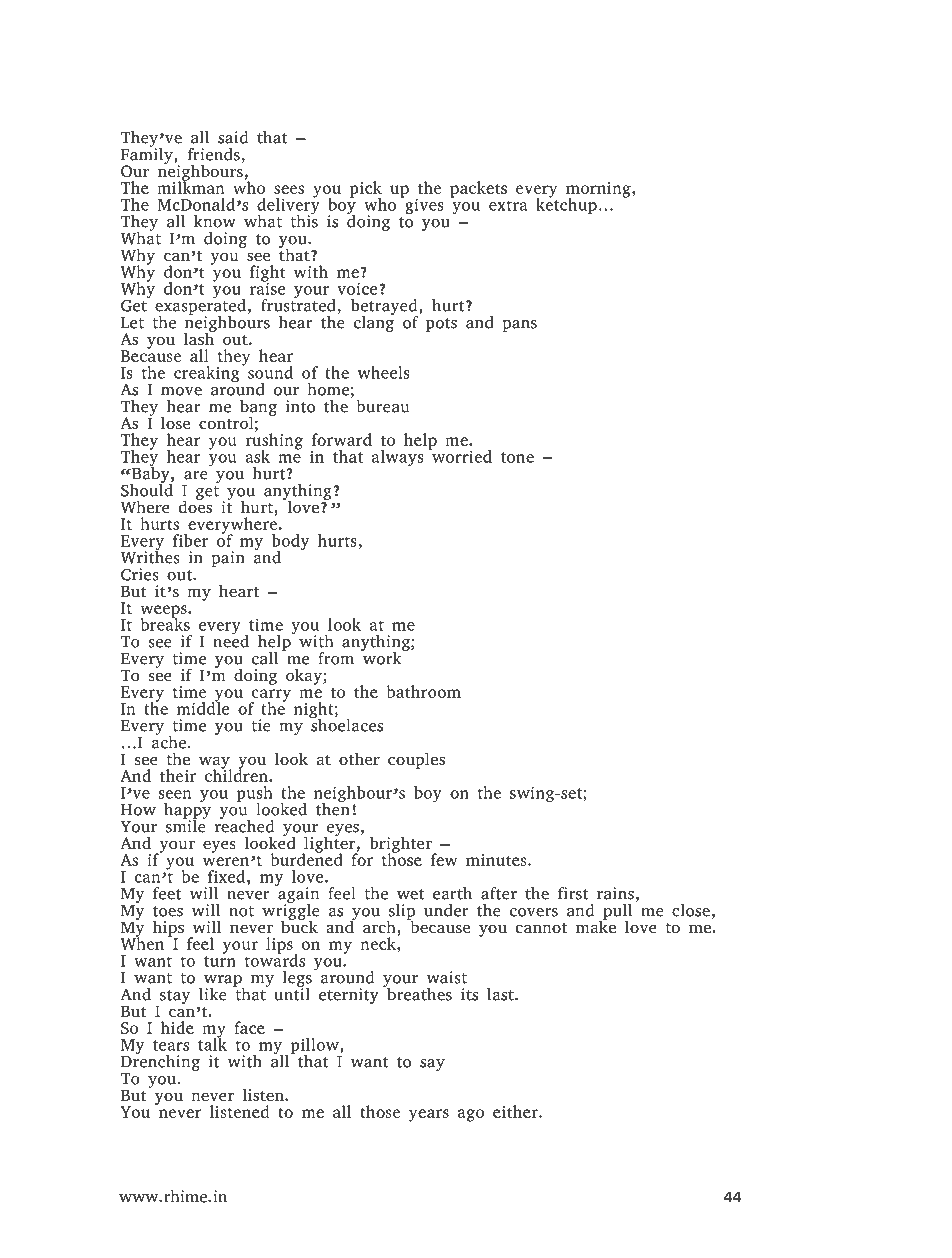  I want to click on work, so click(382, 657).
